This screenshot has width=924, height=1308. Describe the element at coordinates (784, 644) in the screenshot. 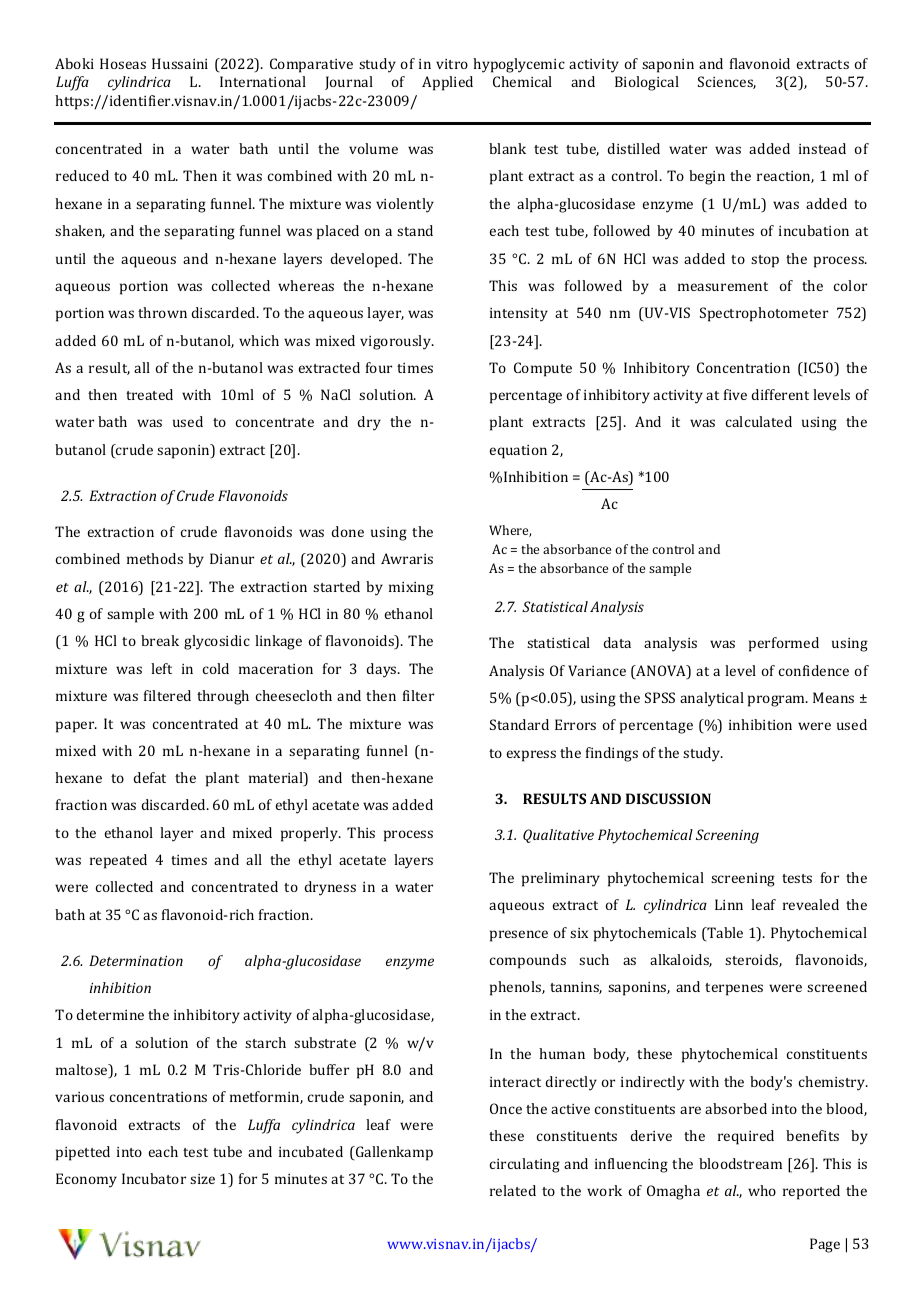

I see `performed` at that location.
